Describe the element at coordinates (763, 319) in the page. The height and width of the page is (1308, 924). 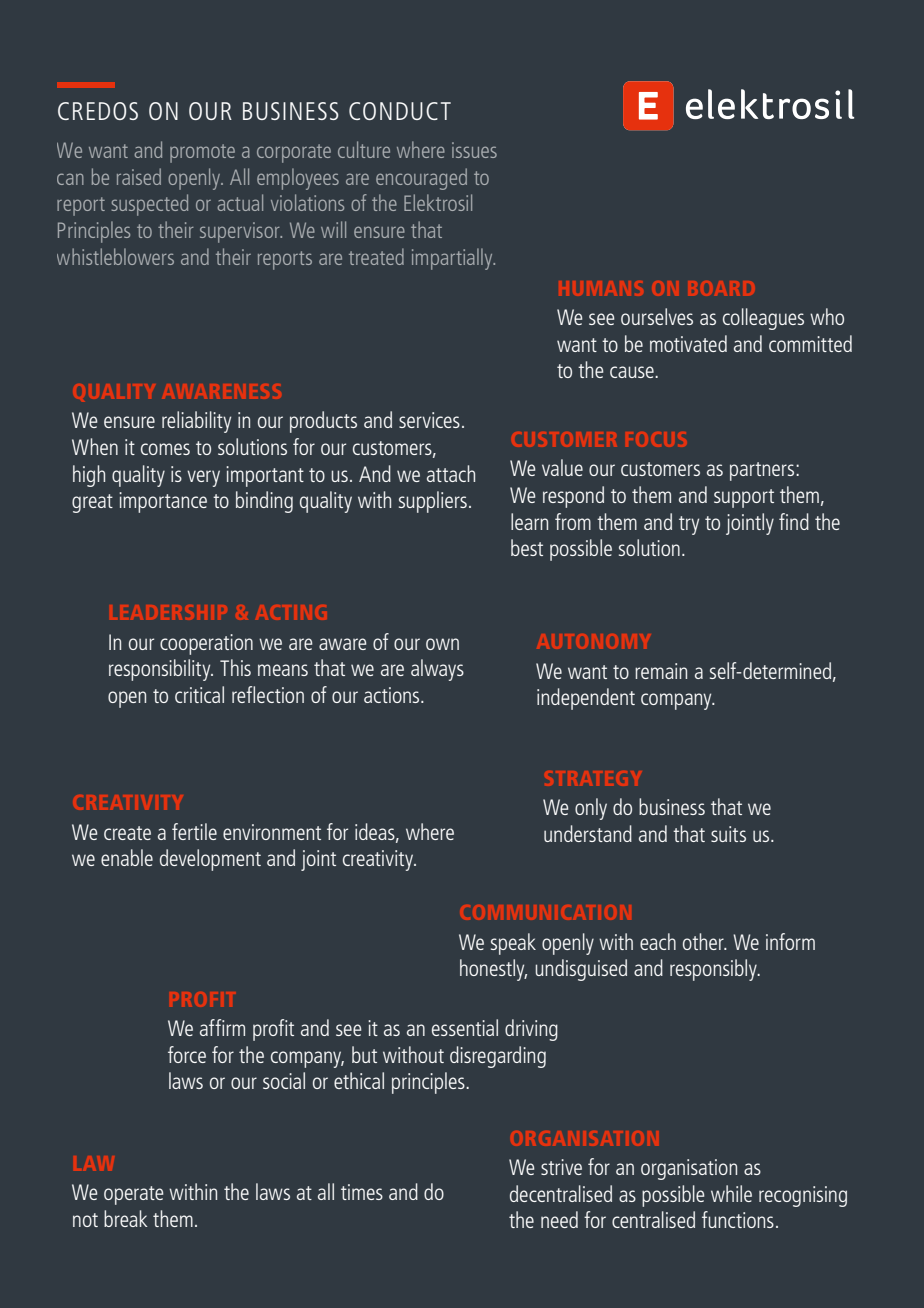
I see `colleagues` at that location.
